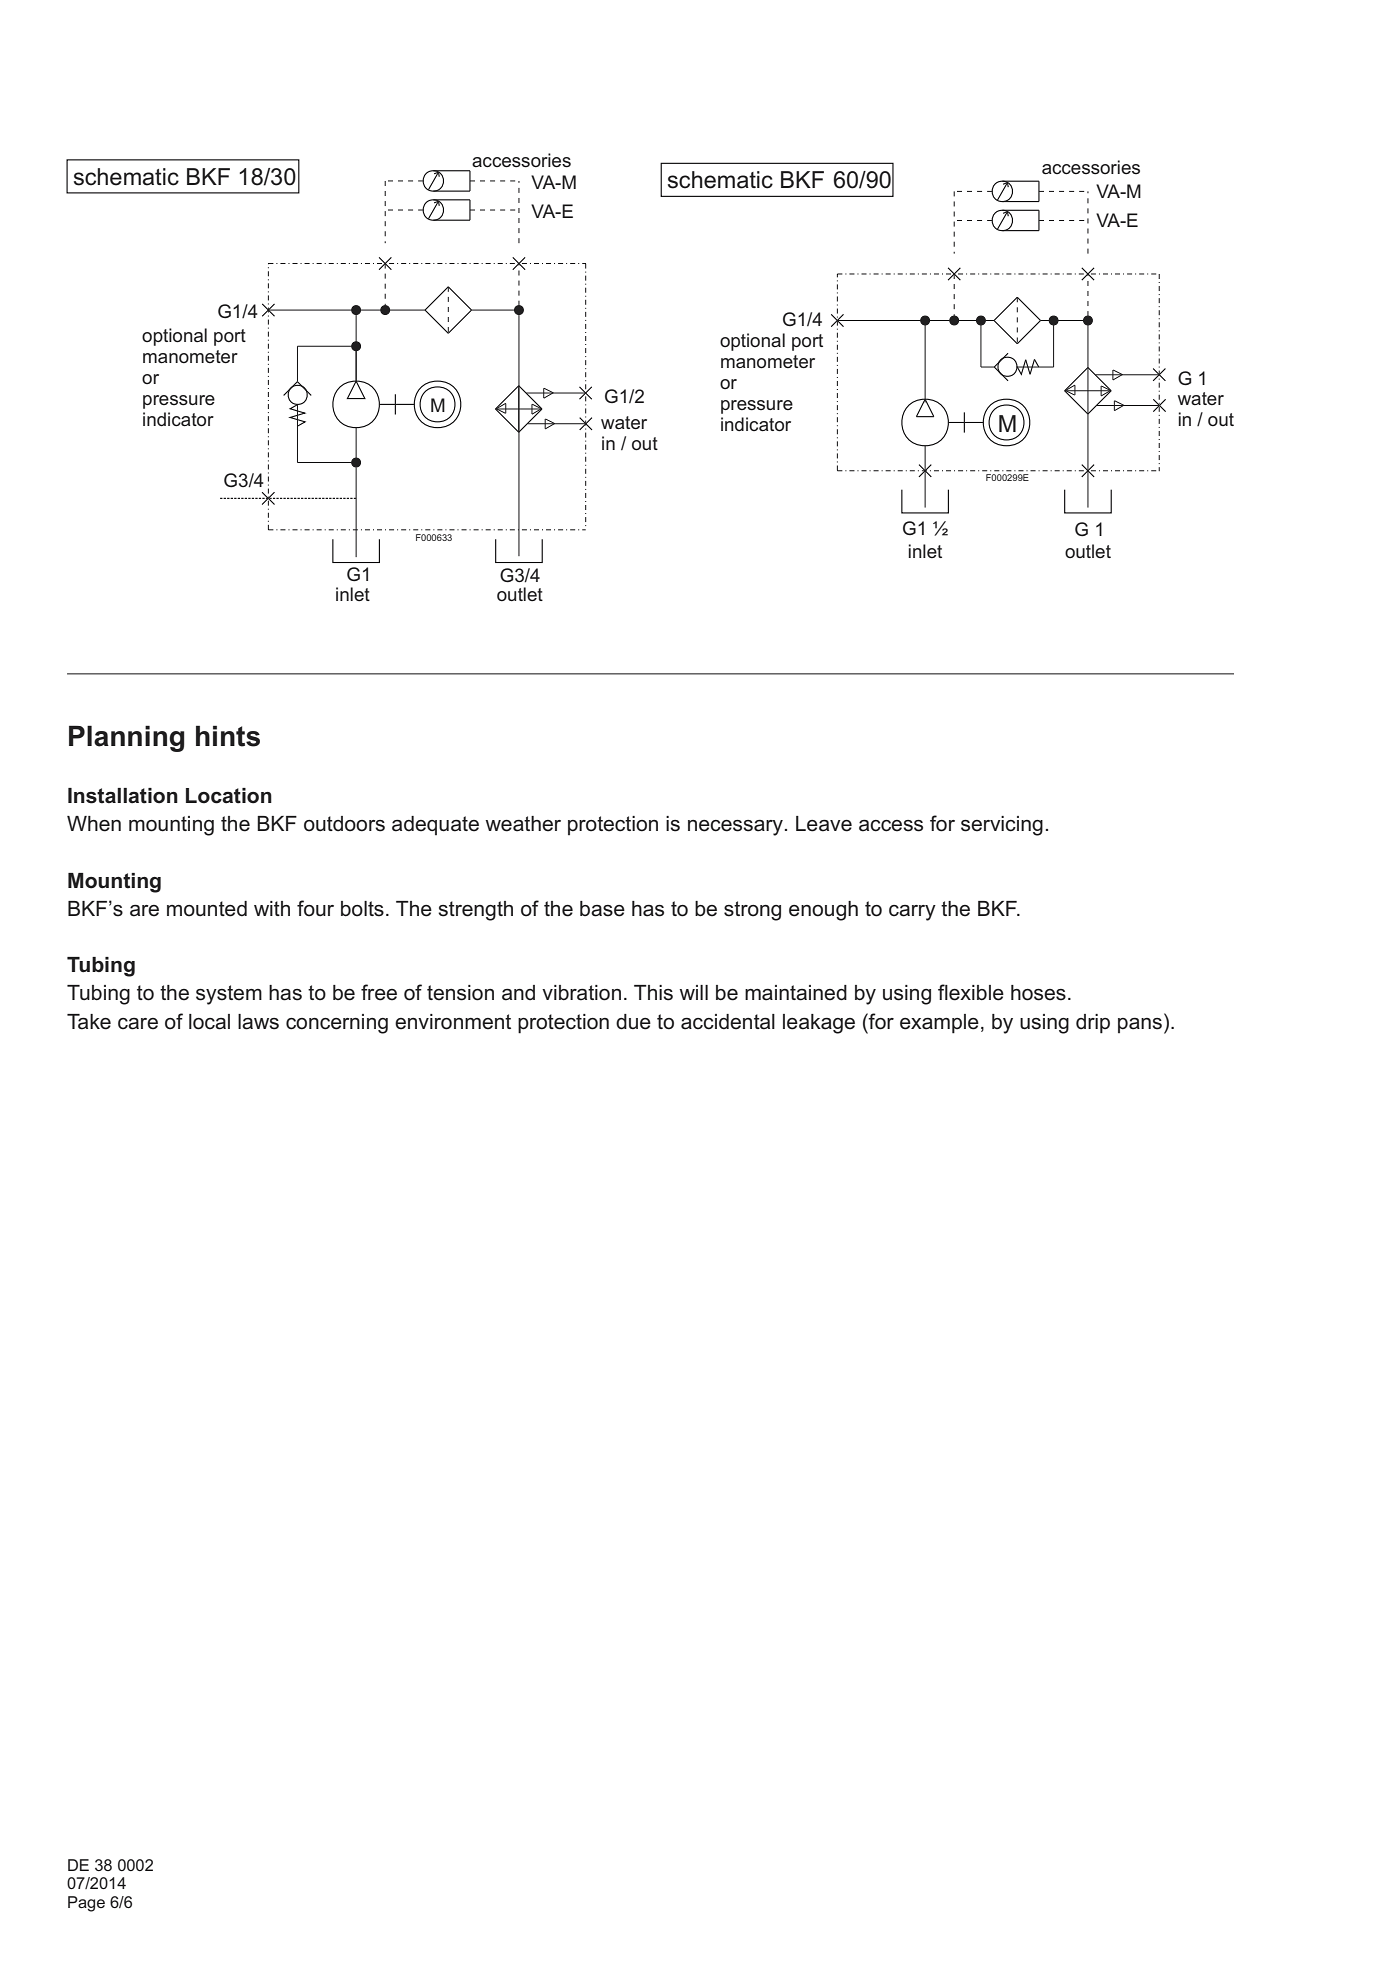 This screenshot has width=1399, height=1979. What do you see at coordinates (633, 1022) in the screenshot?
I see `due` at bounding box center [633, 1022].
